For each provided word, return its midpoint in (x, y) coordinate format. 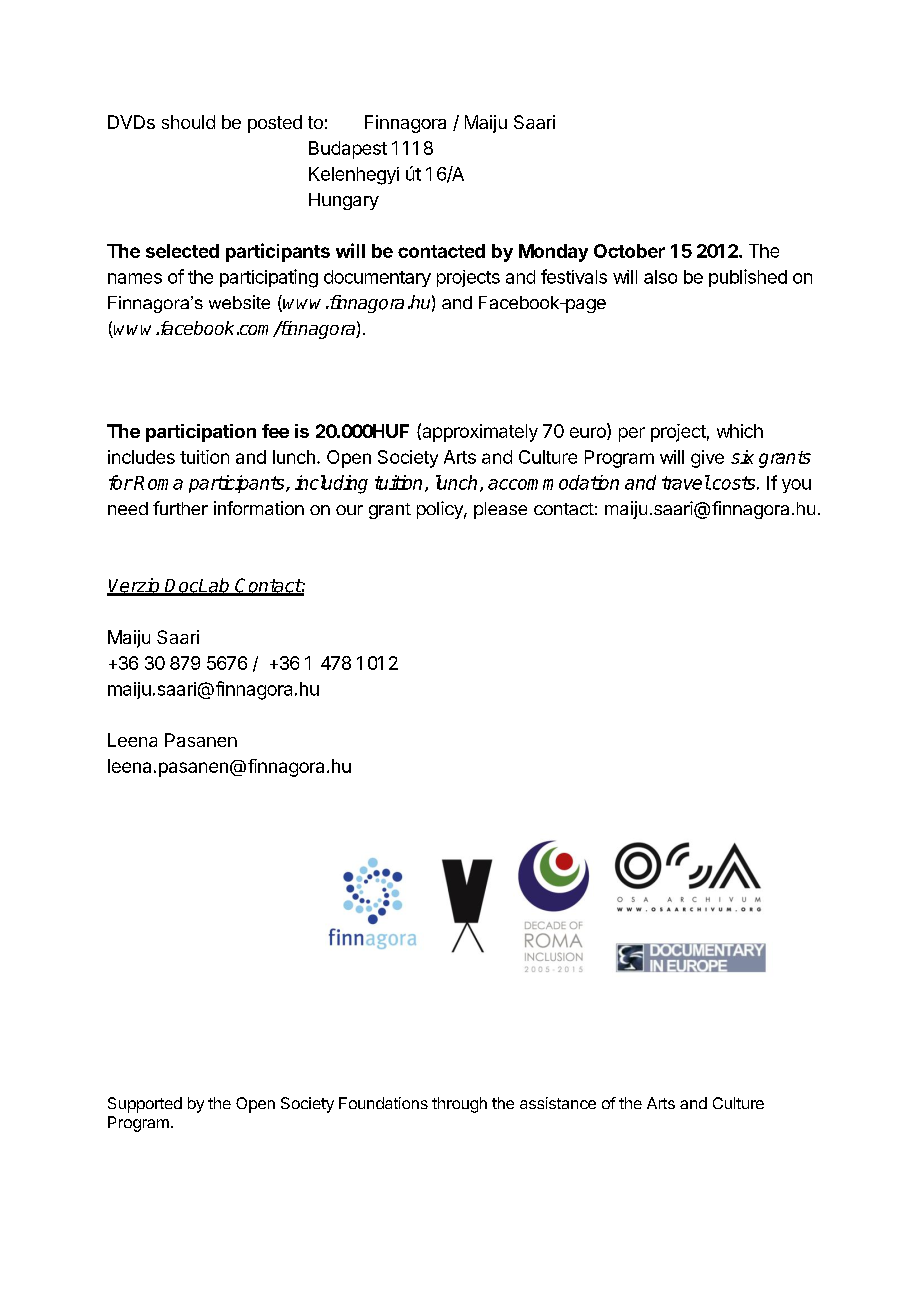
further (180, 508)
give (707, 459)
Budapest (348, 150)
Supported (145, 1105)
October (629, 251)
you (796, 486)
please (500, 510)
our (349, 510)
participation (201, 433)
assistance (558, 1103)
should (188, 122)
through (459, 1105)
